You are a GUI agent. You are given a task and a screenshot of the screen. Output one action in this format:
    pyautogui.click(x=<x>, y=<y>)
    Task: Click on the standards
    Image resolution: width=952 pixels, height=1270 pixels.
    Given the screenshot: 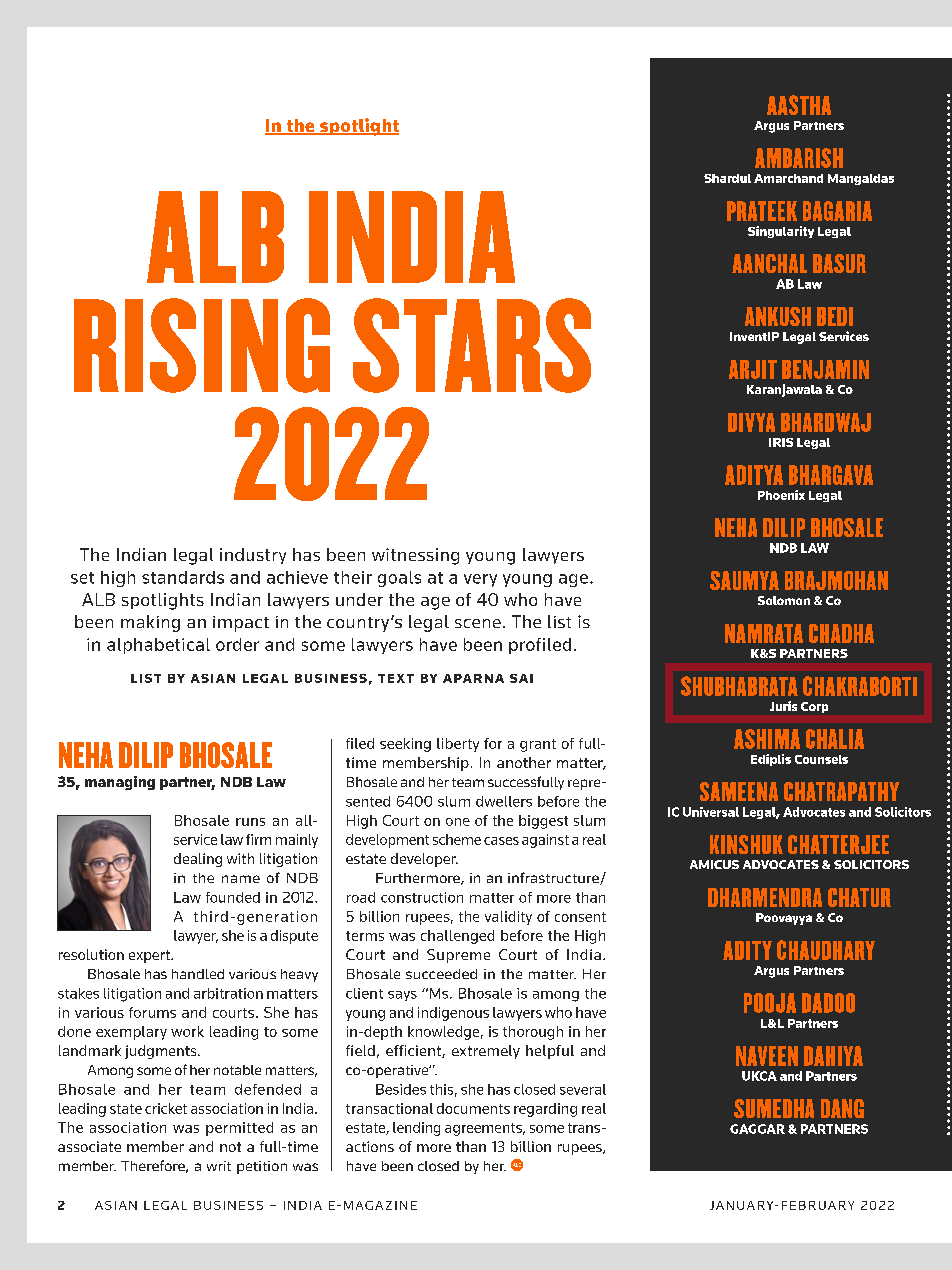 What is the action you would take?
    pyautogui.click(x=183, y=577)
